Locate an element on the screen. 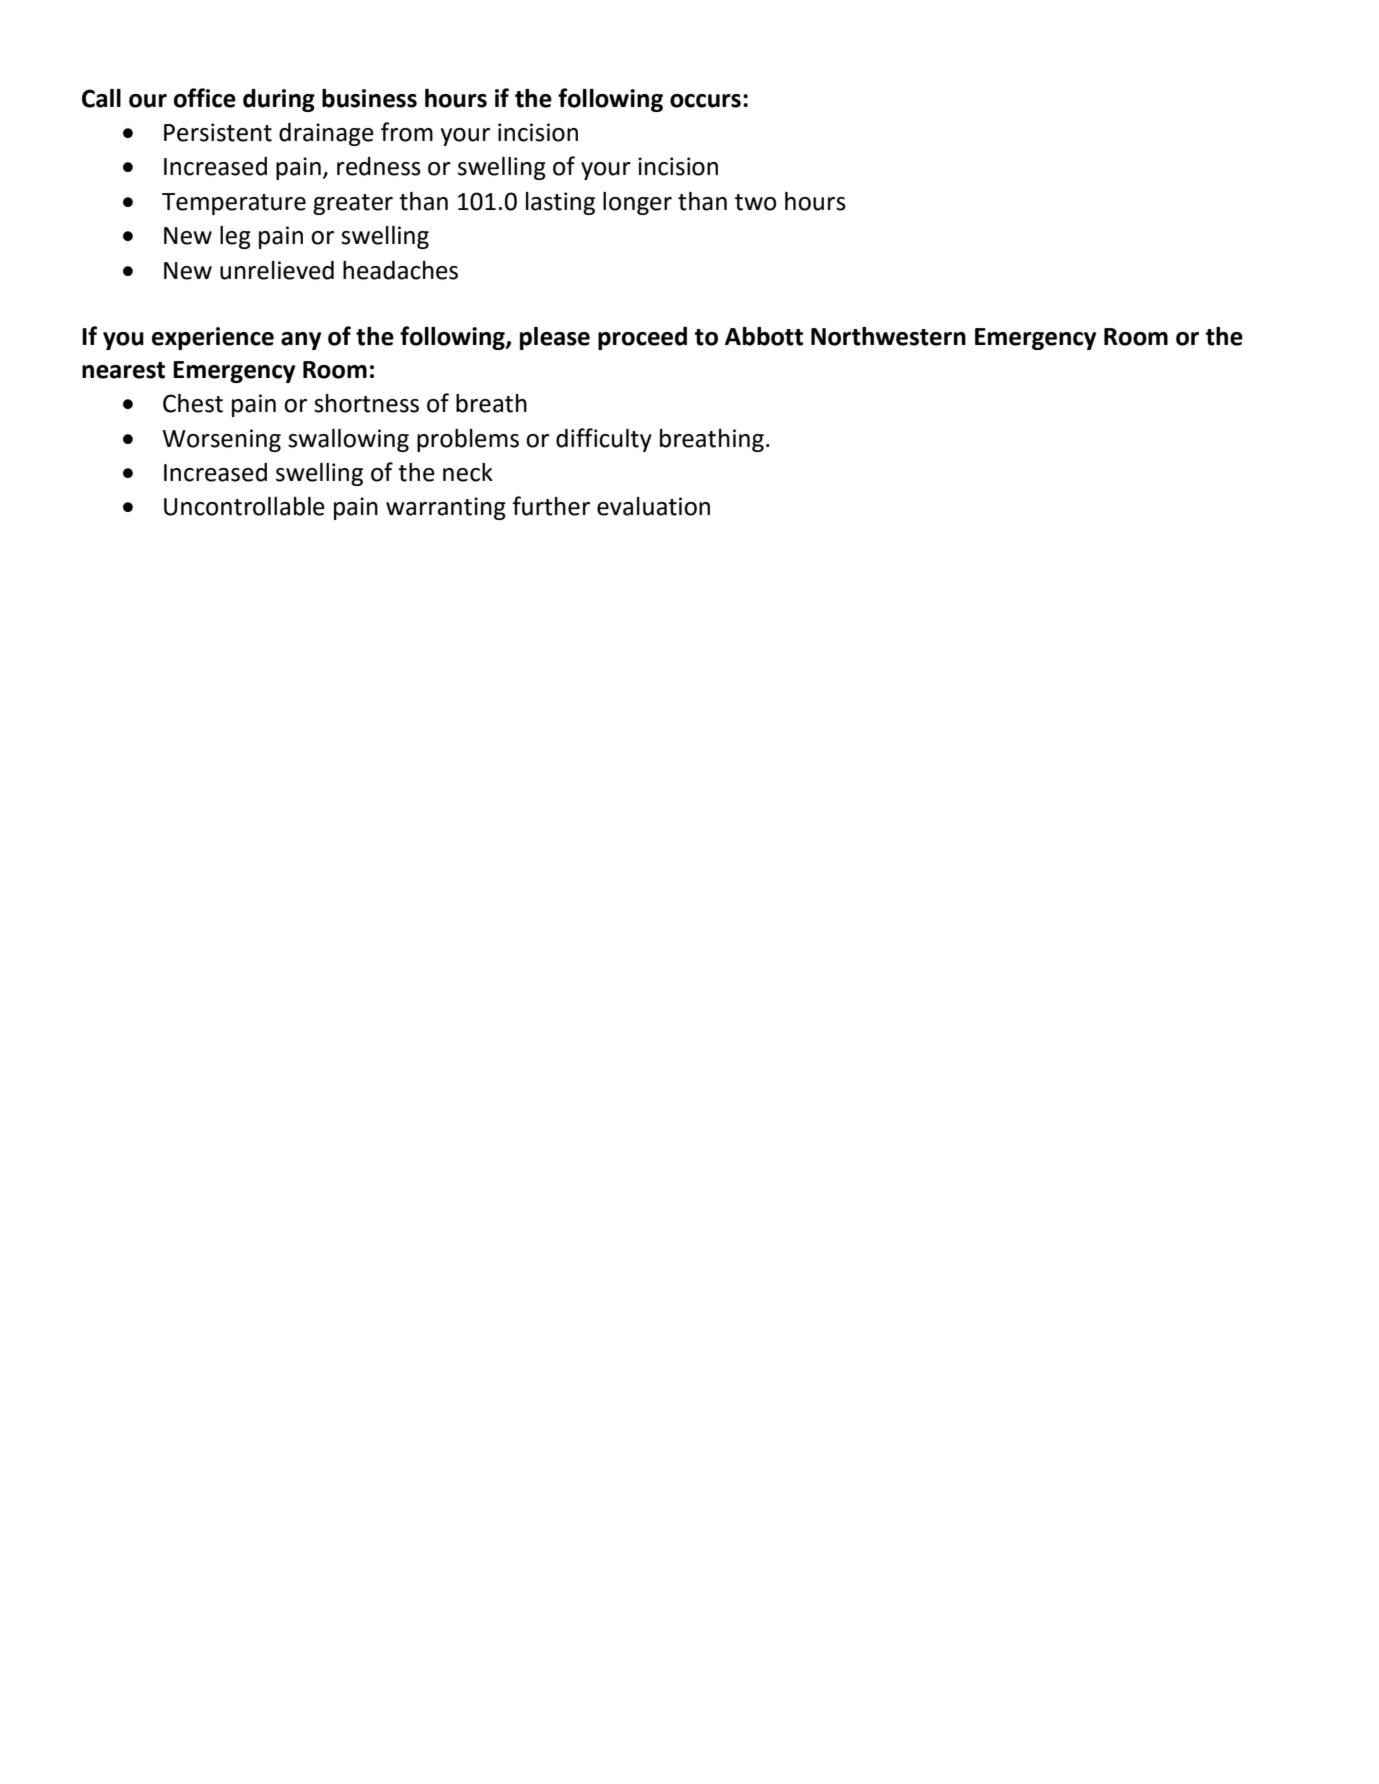 This screenshot has height=1784, width=1379. further is located at coordinates (551, 506).
